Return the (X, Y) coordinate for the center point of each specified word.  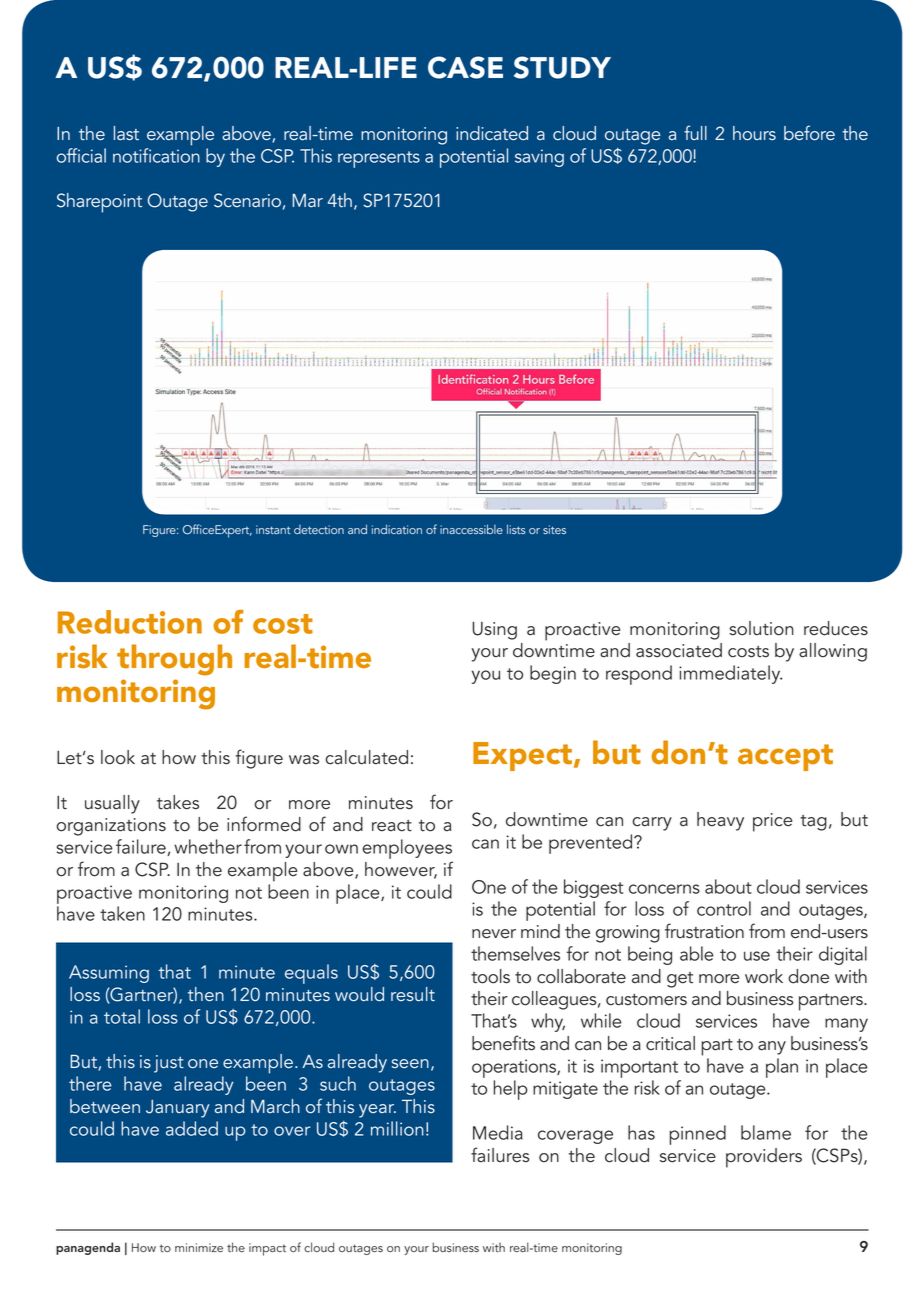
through (174, 660)
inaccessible (471, 529)
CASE (465, 67)
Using (494, 630)
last (126, 133)
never (494, 934)
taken (122, 913)
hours (754, 133)
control (724, 908)
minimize (199, 1248)
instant (273, 529)
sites (554, 529)
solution (761, 628)
